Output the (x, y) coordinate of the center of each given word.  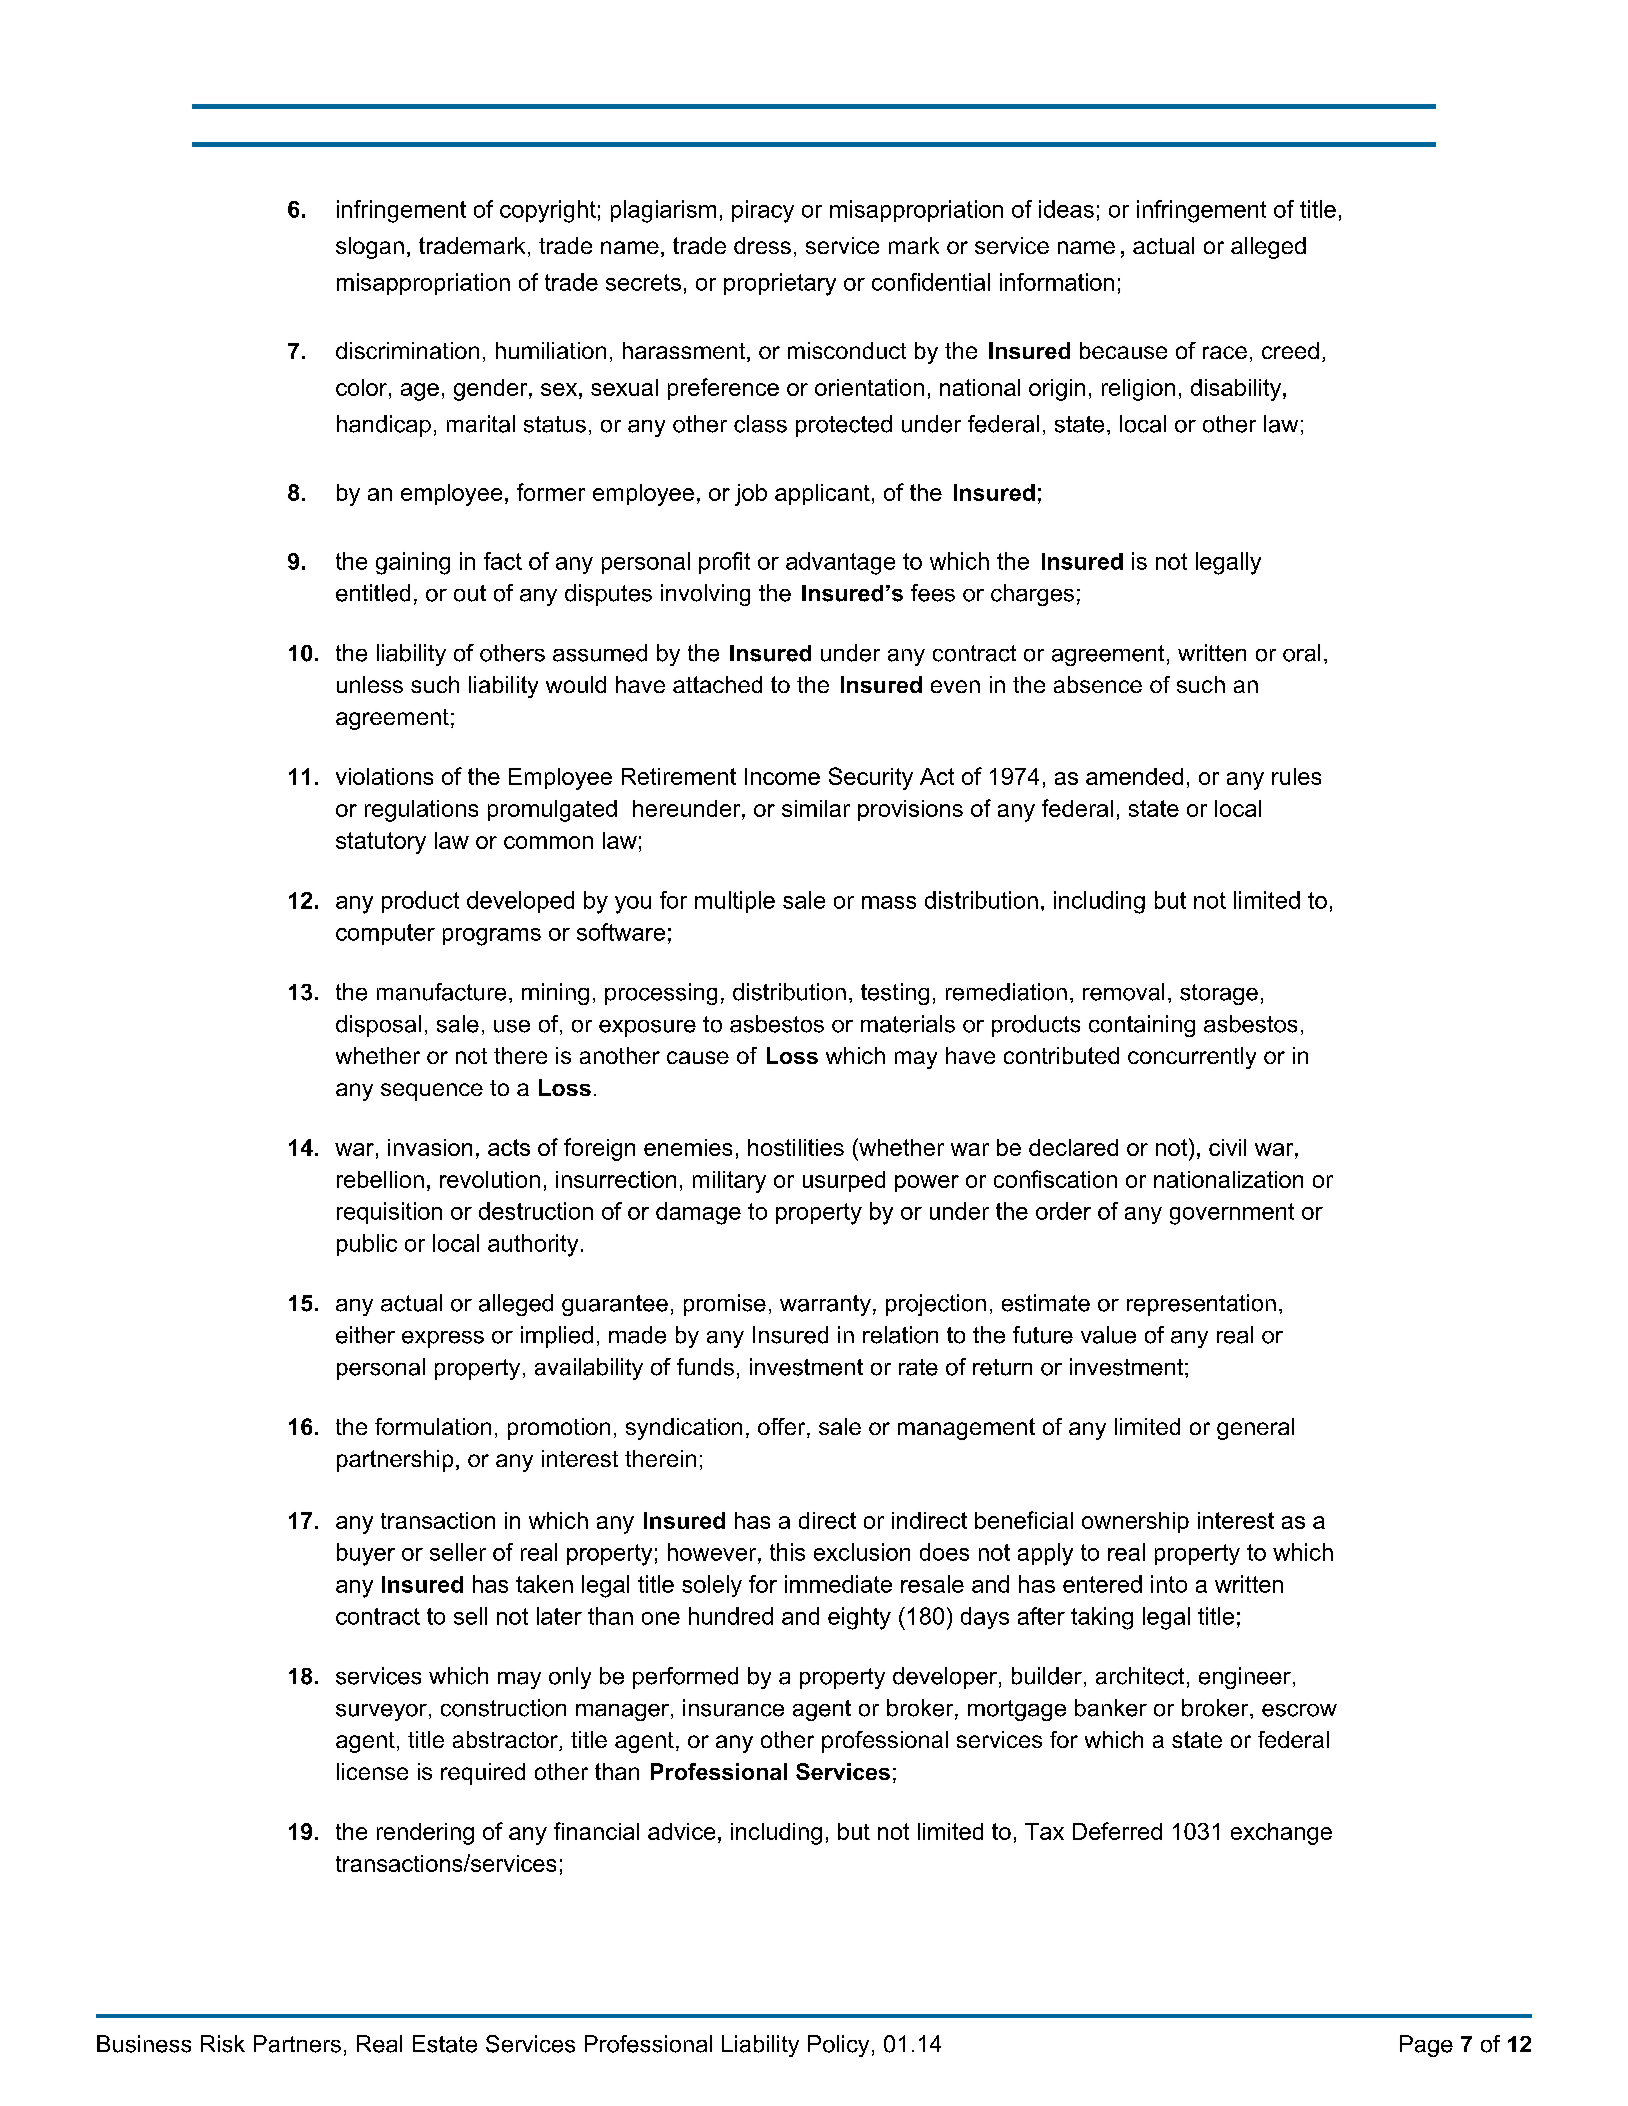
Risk (223, 2044)
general (1255, 1429)
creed (1290, 350)
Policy (838, 2046)
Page (1426, 2046)
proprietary (780, 284)
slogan (370, 248)
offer (783, 1428)
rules (1296, 776)
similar (816, 808)
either (365, 1335)
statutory (381, 843)
